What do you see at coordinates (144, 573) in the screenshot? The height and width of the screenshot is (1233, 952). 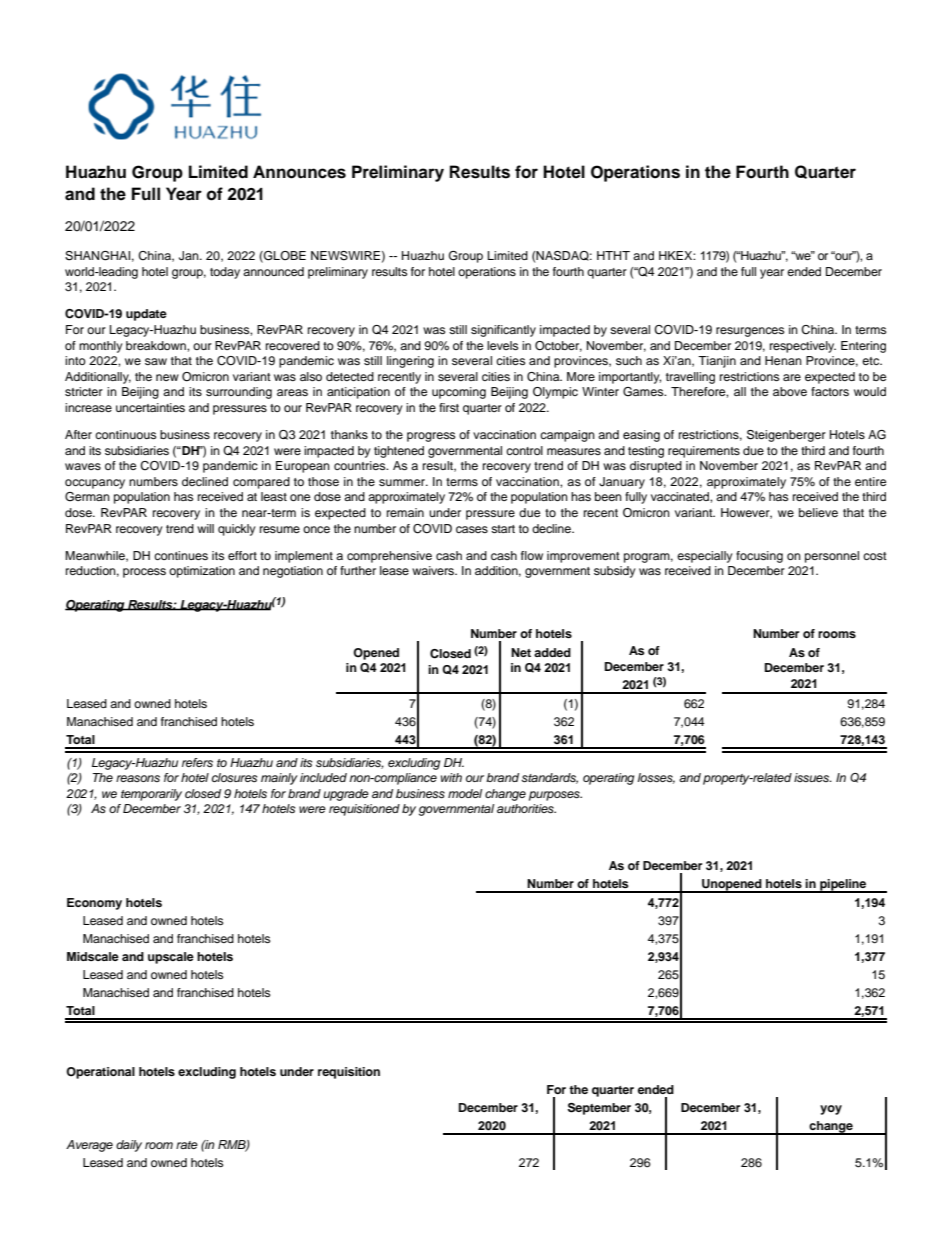 I see `process` at bounding box center [144, 573].
